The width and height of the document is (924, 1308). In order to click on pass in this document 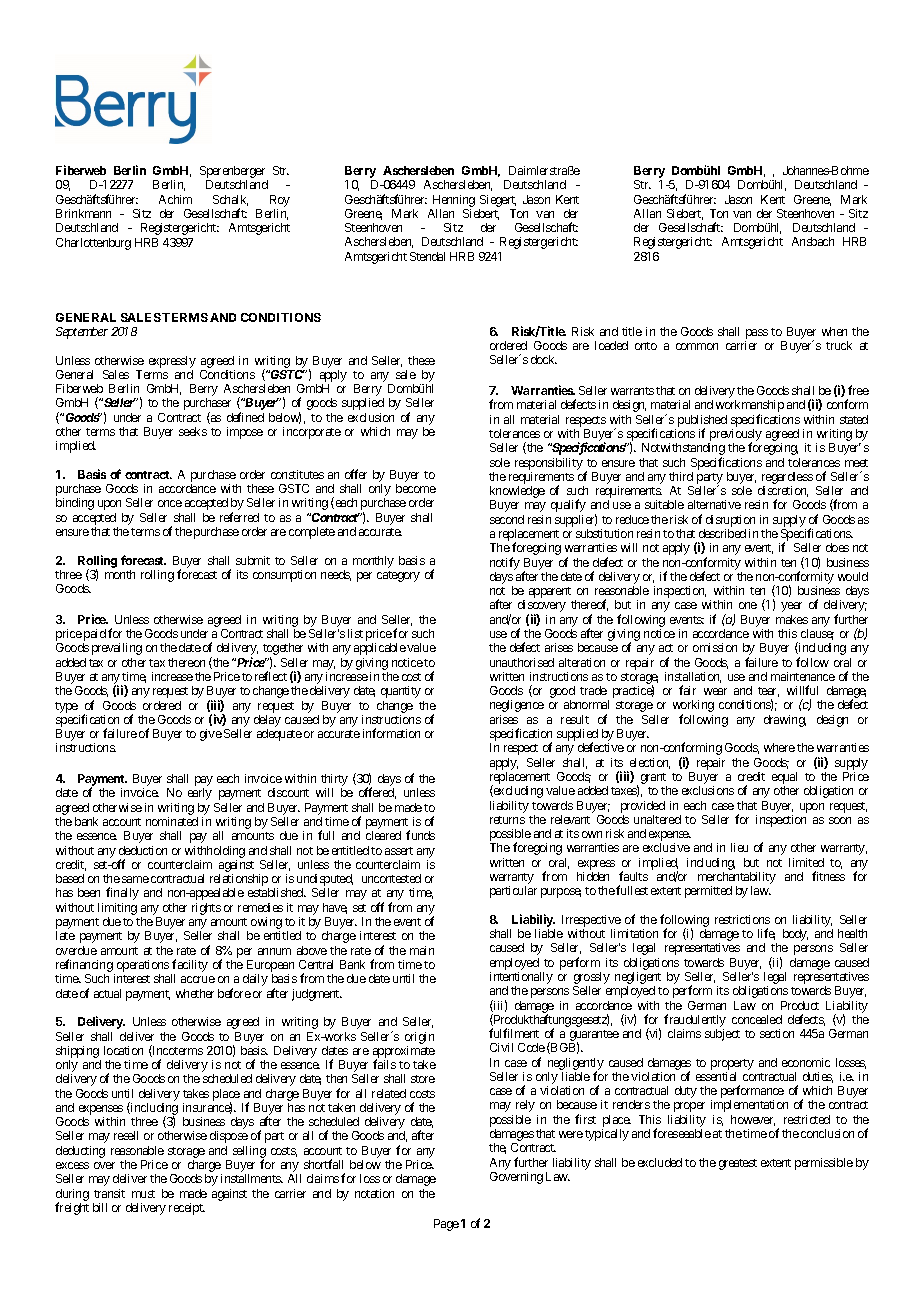, I will do `click(757, 334)`.
